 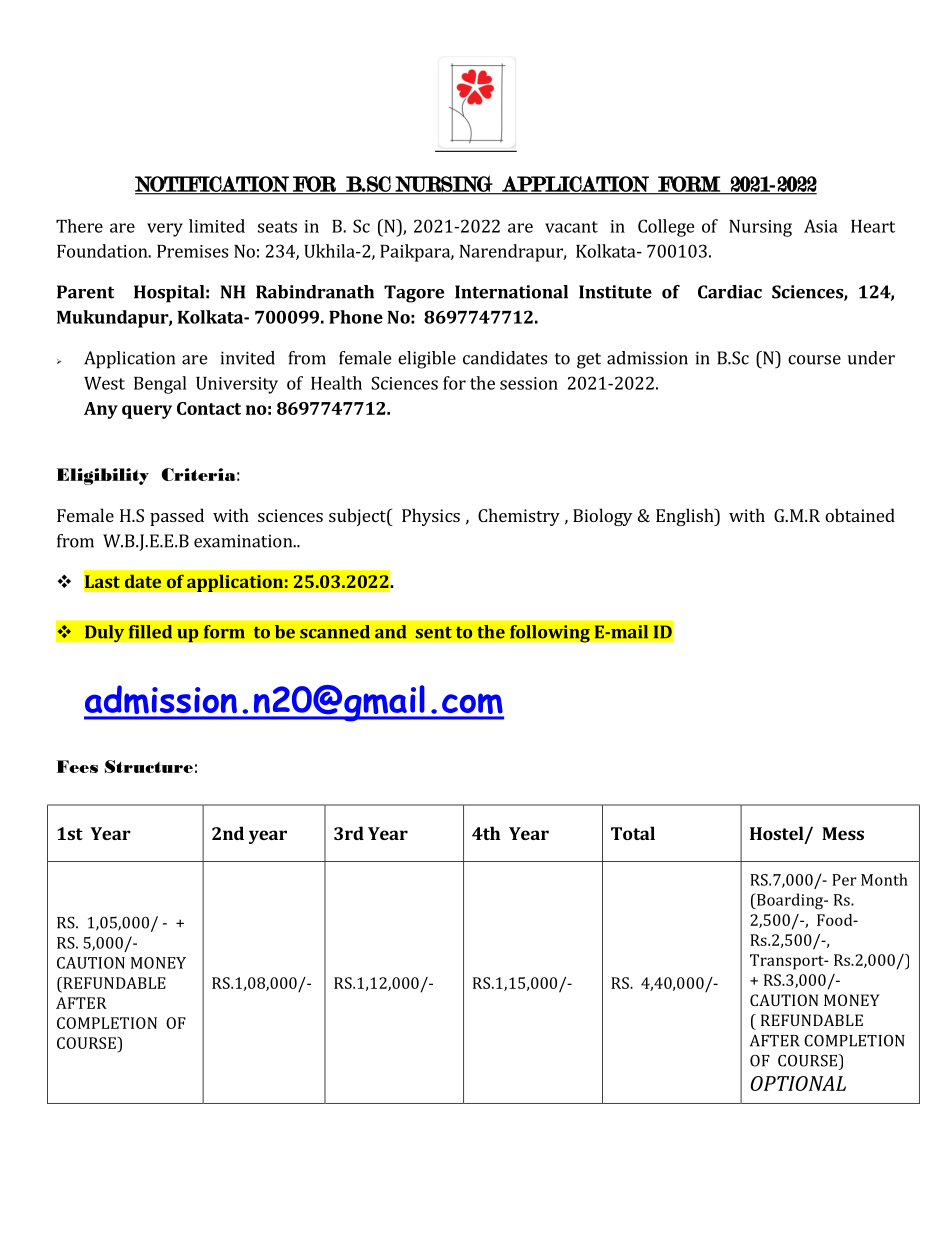 What do you see at coordinates (165, 230) in the screenshot?
I see `very` at bounding box center [165, 230].
